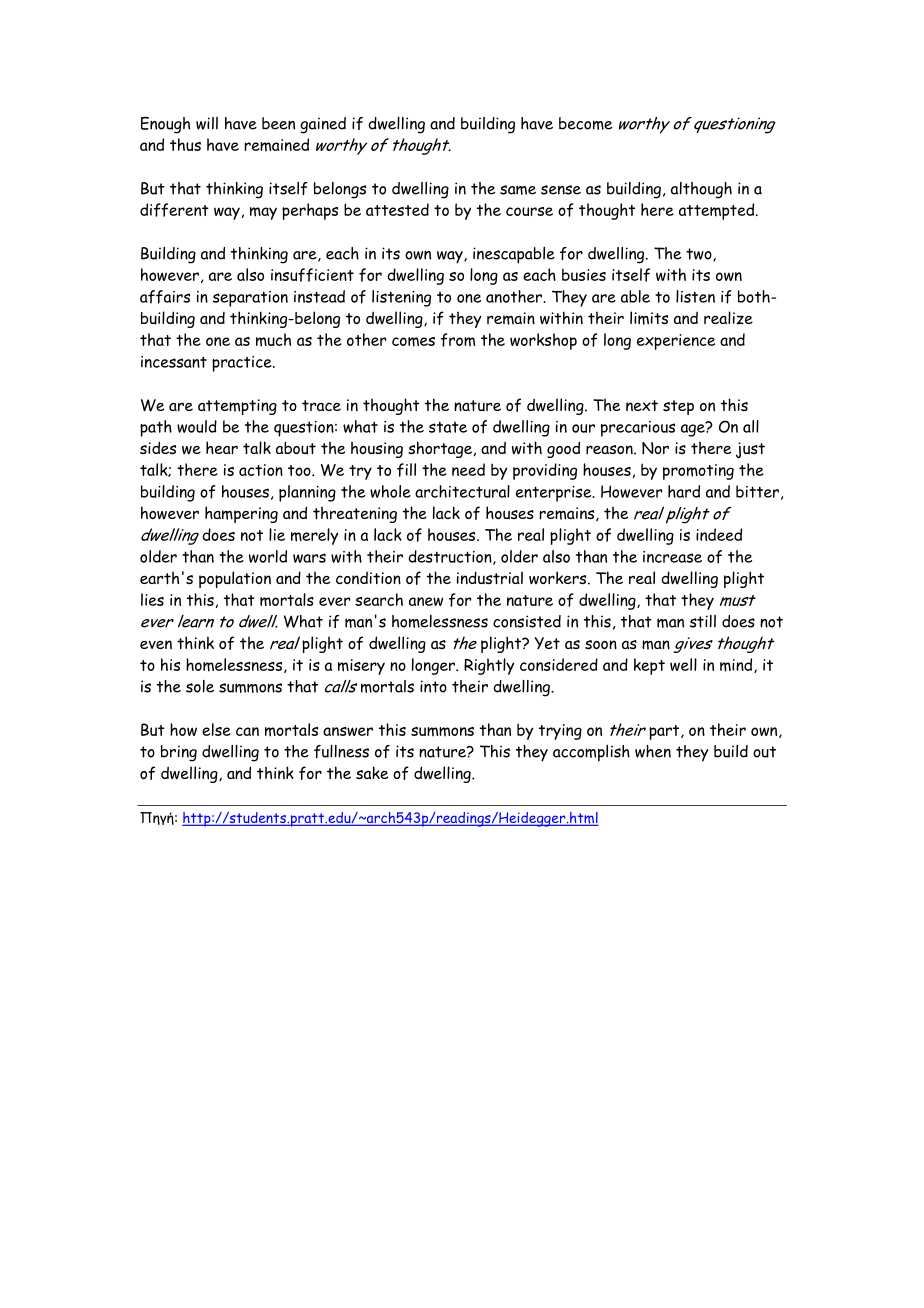  I want to click on thus, so click(185, 144).
